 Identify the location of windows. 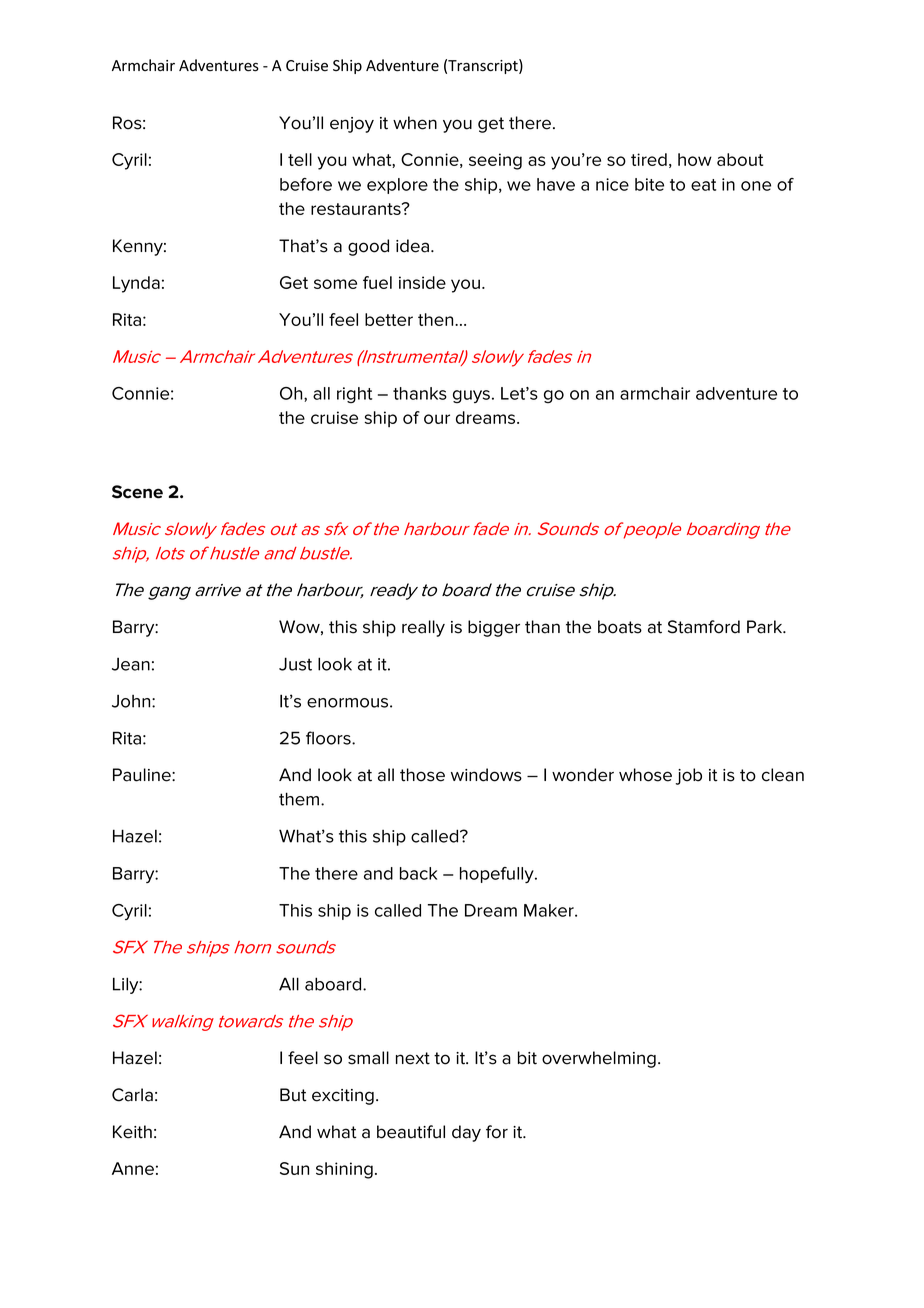
(486, 775).
